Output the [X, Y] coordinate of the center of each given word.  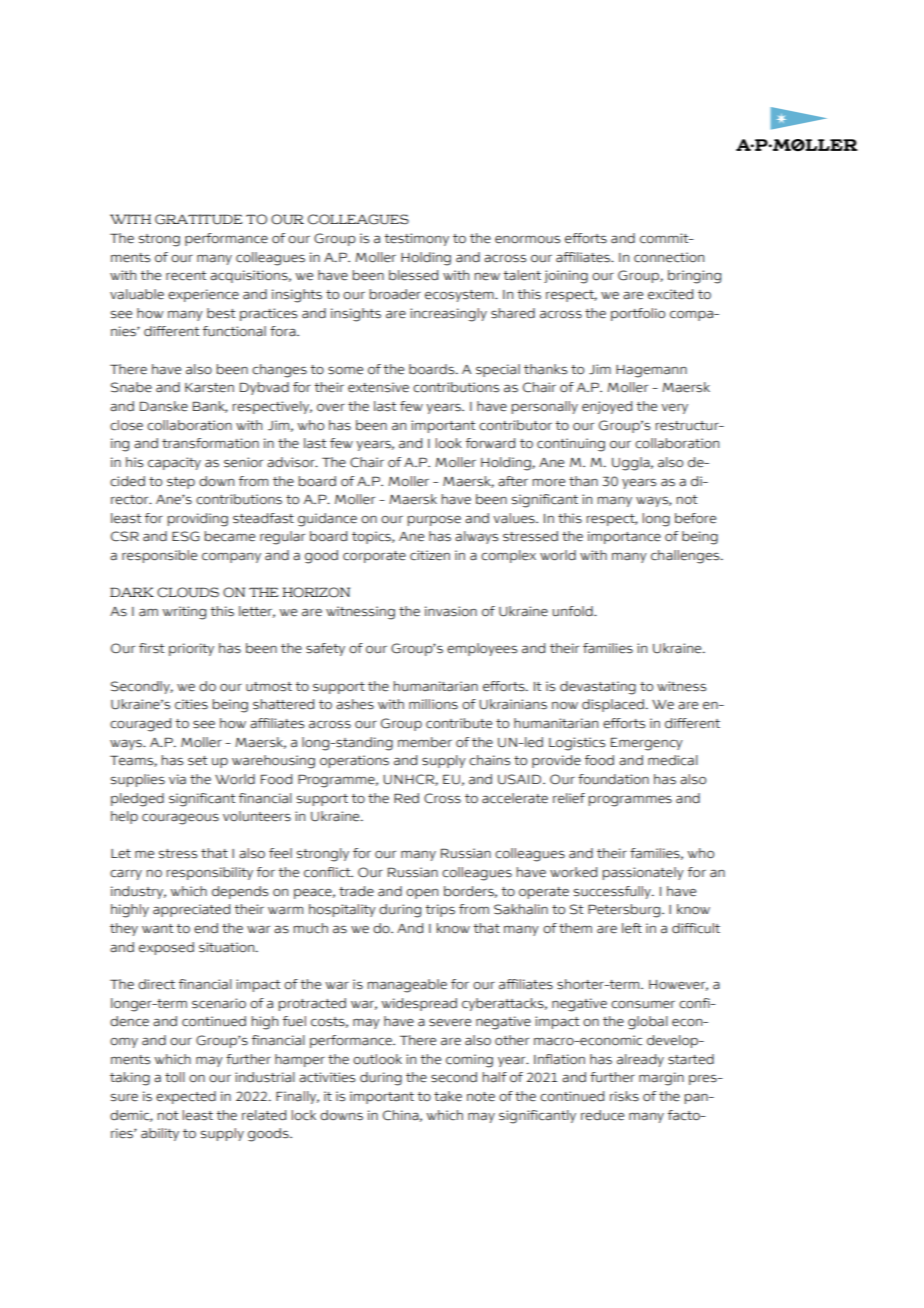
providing [198, 520]
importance [624, 537]
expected [186, 1097]
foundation [613, 779]
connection [669, 257]
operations [354, 761]
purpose [434, 521]
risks [624, 1096]
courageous [180, 819]
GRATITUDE [198, 219]
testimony [416, 239]
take [448, 1096]
